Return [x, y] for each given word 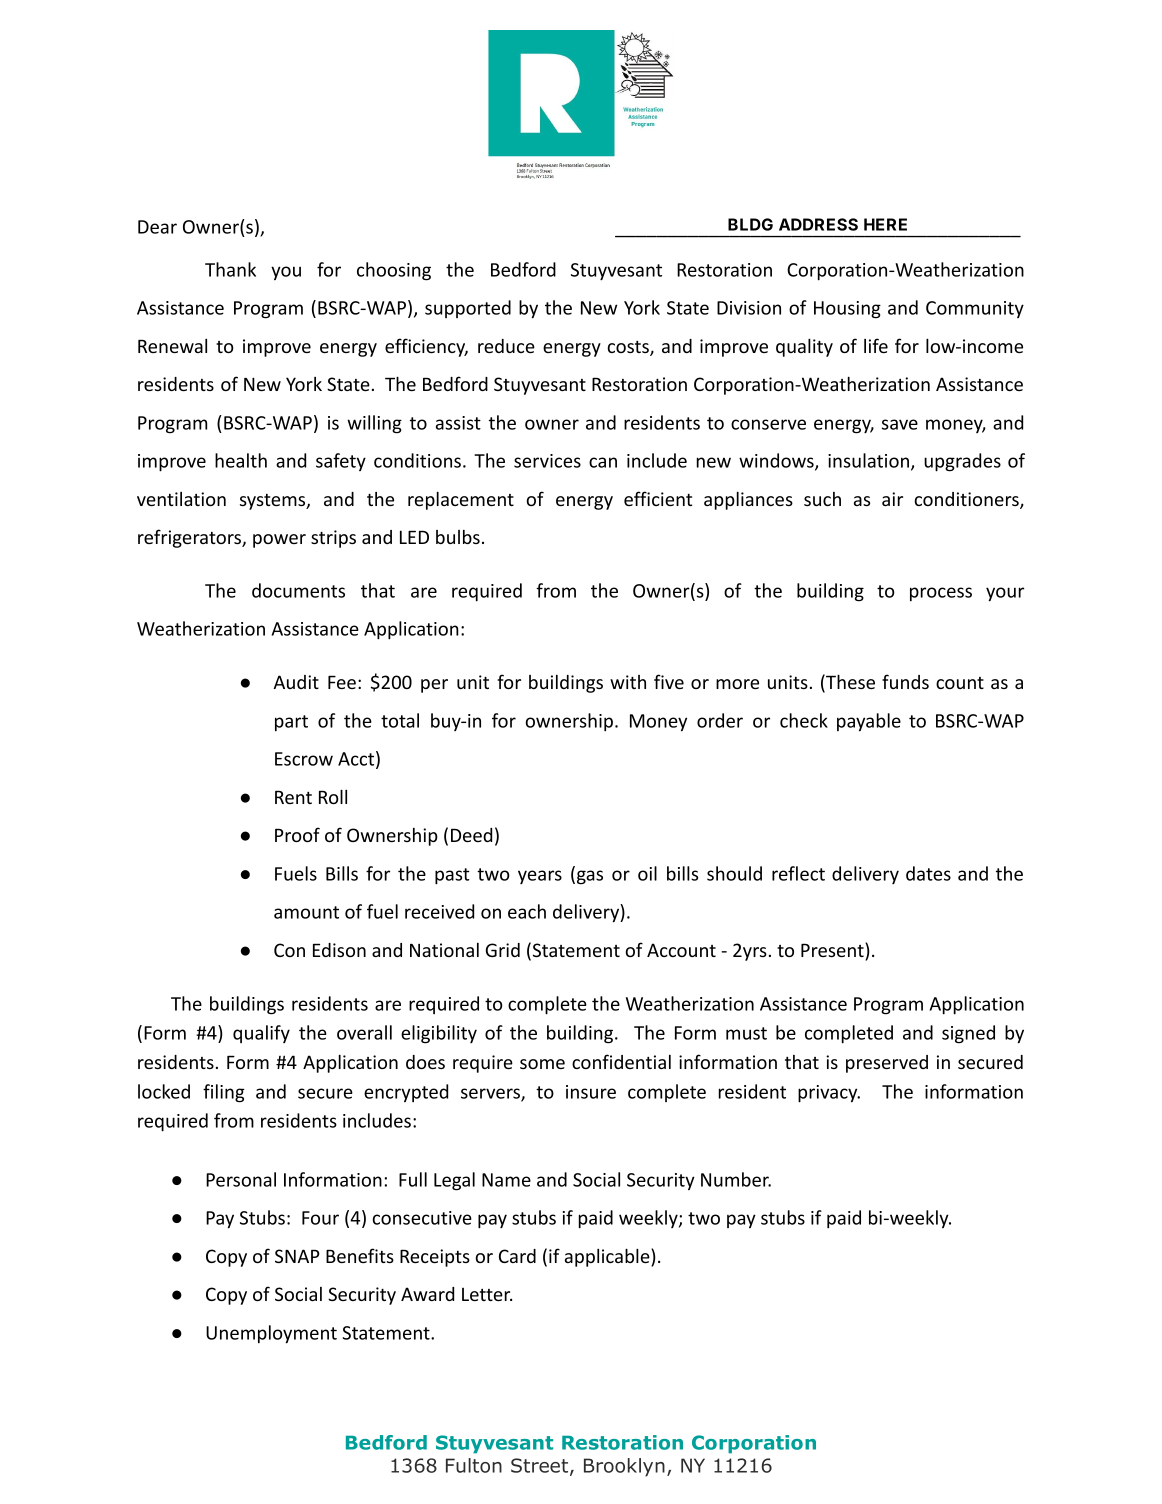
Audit [296, 682]
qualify [261, 1034]
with [628, 682]
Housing [847, 310]
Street [541, 1466]
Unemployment [271, 1334]
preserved [887, 1064]
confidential [621, 1061]
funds [905, 681]
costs [629, 348]
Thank [230, 269]
